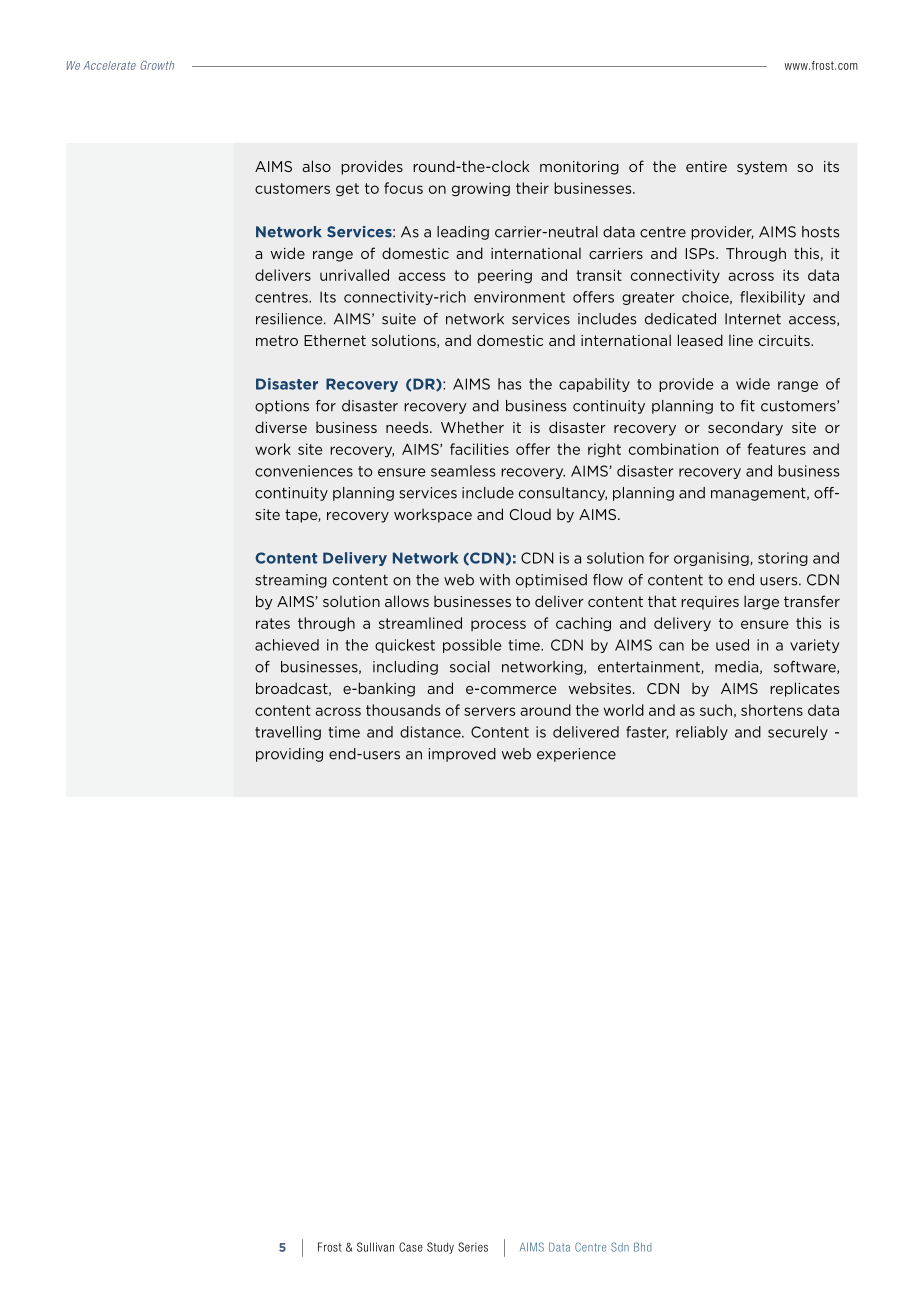  What do you see at coordinates (762, 168) in the page?
I see `system` at bounding box center [762, 168].
